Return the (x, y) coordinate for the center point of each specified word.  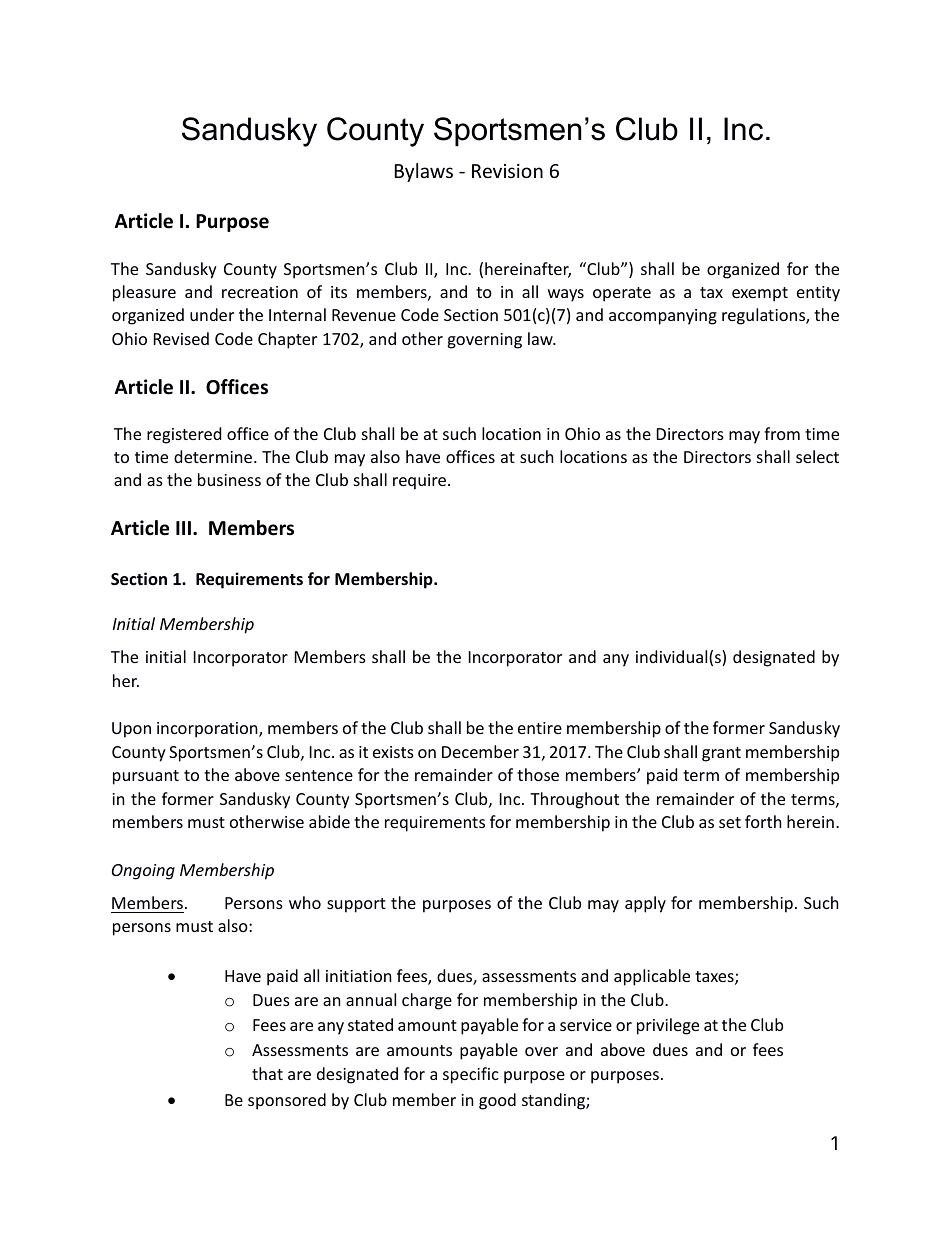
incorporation (208, 730)
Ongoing (143, 872)
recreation (260, 292)
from (782, 433)
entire (540, 728)
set (730, 822)
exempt (760, 294)
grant (721, 754)
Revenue (364, 315)
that (267, 1073)
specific (471, 1075)
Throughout (574, 800)
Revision (507, 171)
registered (184, 435)
